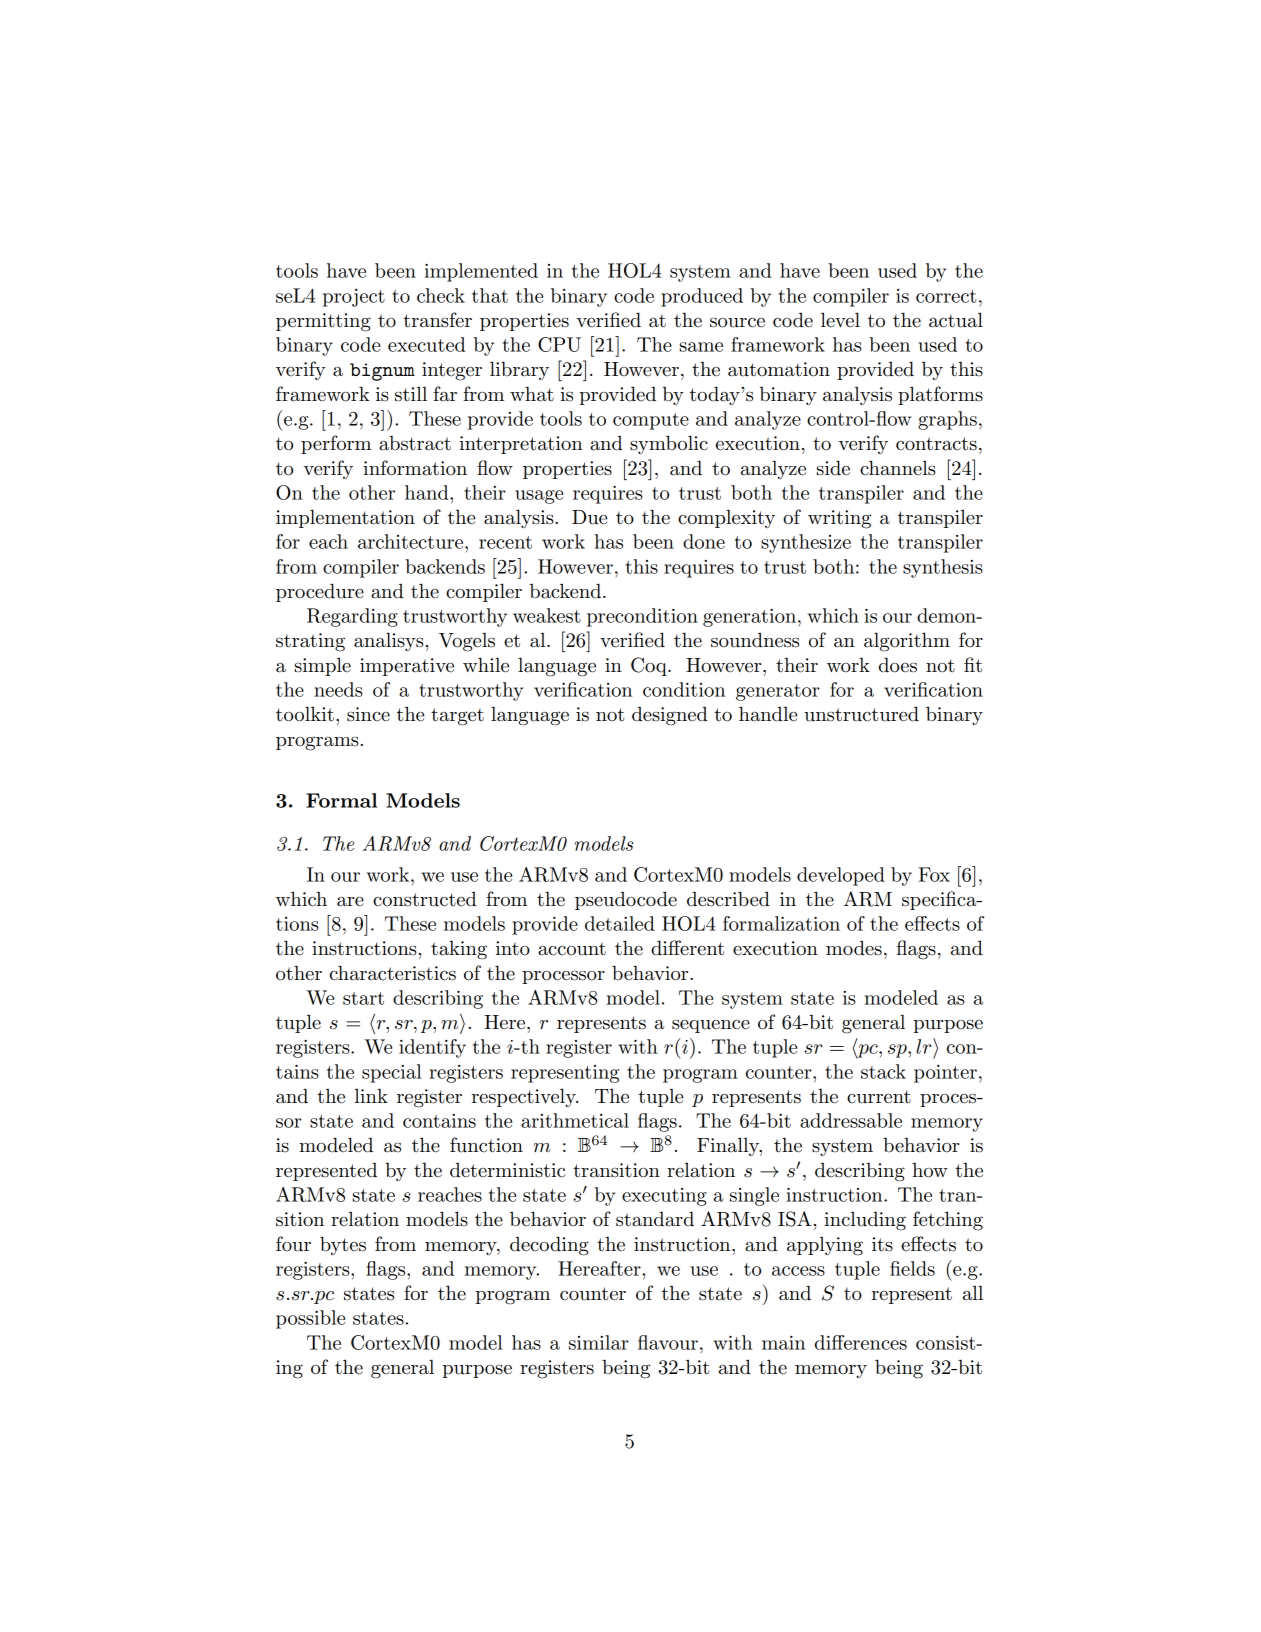  What do you see at coordinates (650, 666) in the document?
I see `Coq` at bounding box center [650, 666].
